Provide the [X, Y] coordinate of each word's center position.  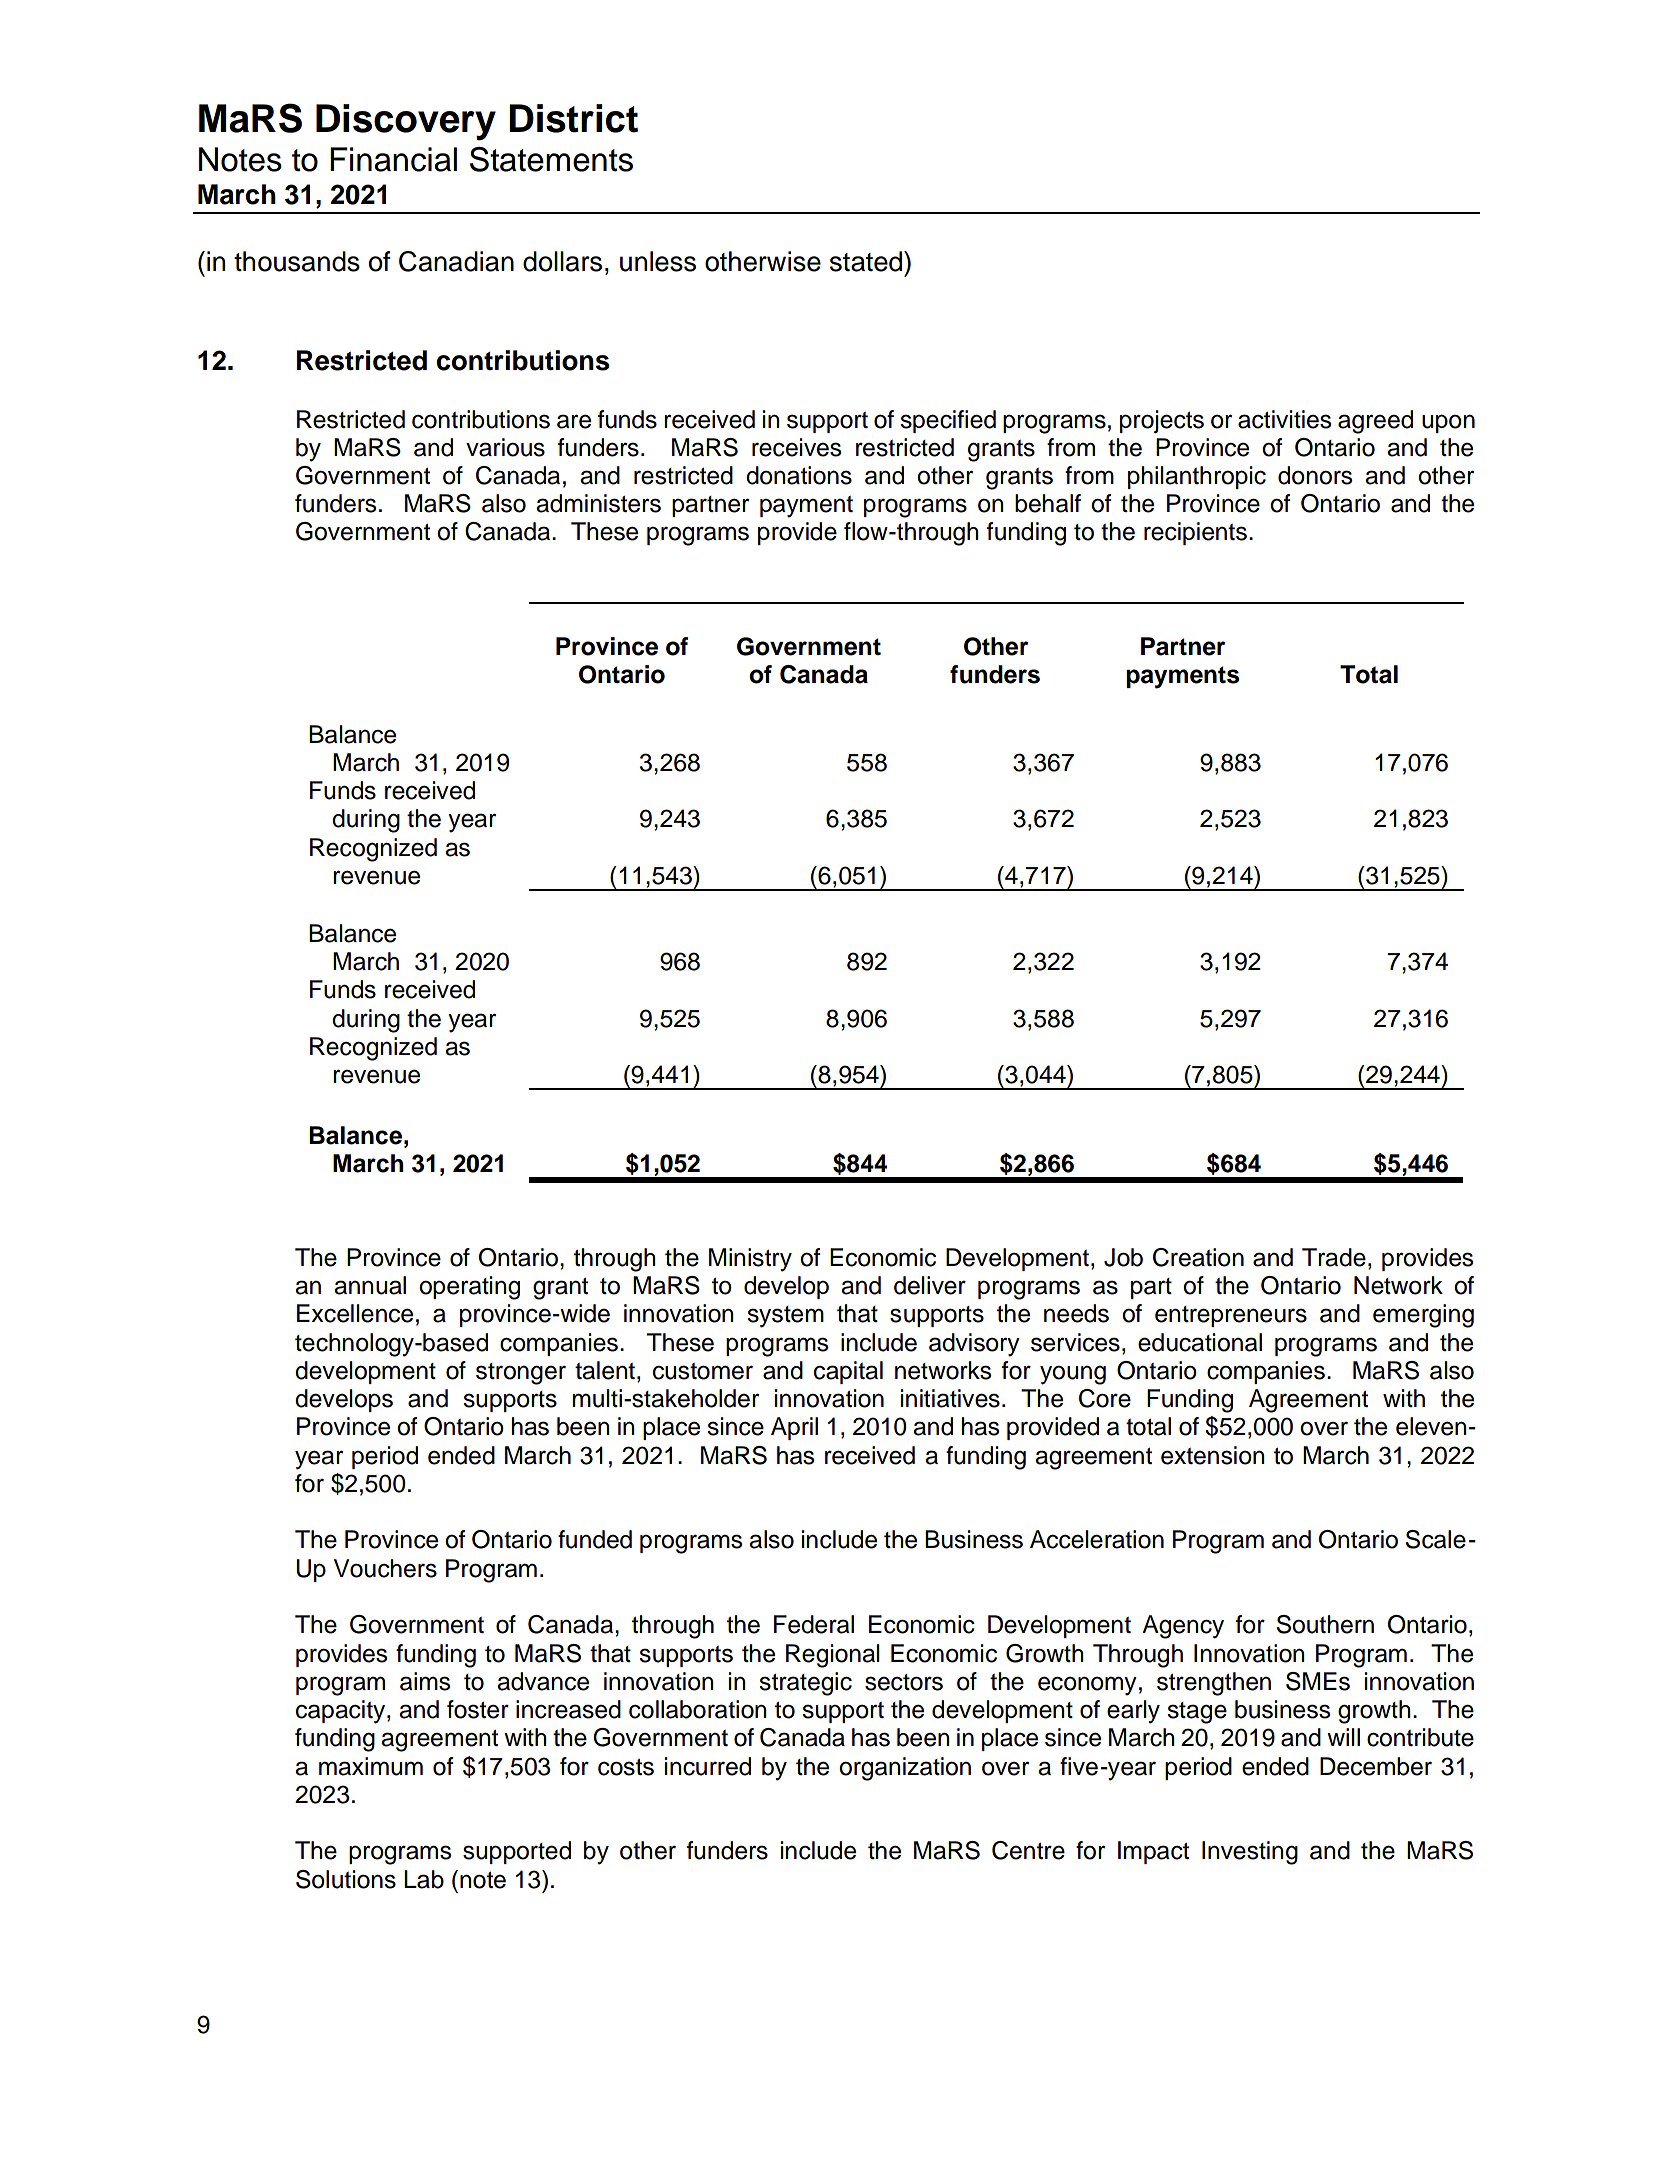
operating [469, 1288]
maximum [371, 1766]
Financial [393, 159]
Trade [1334, 1257]
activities [1284, 419]
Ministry [750, 1260]
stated [867, 261]
